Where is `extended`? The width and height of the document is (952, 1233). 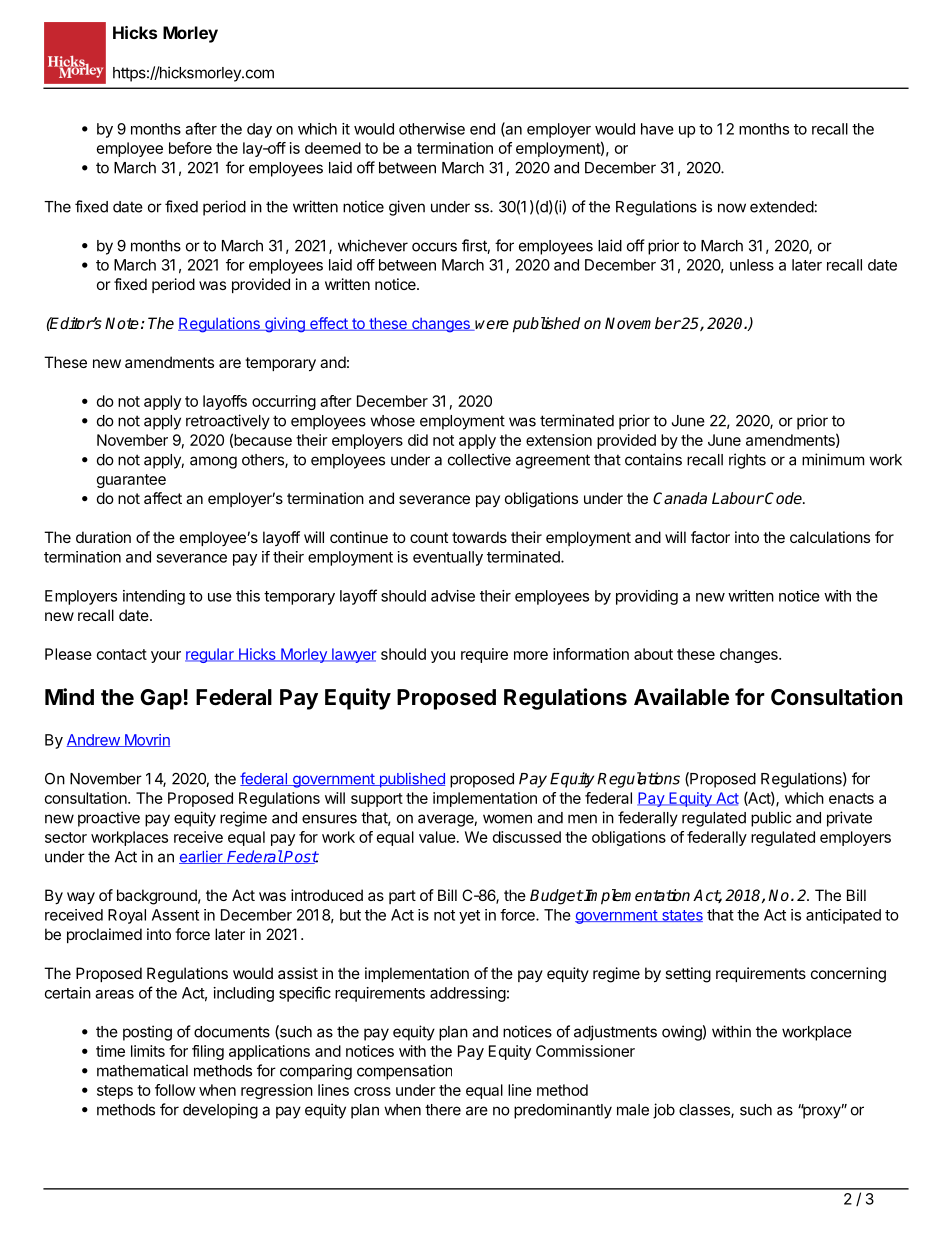
extended is located at coordinates (782, 207).
